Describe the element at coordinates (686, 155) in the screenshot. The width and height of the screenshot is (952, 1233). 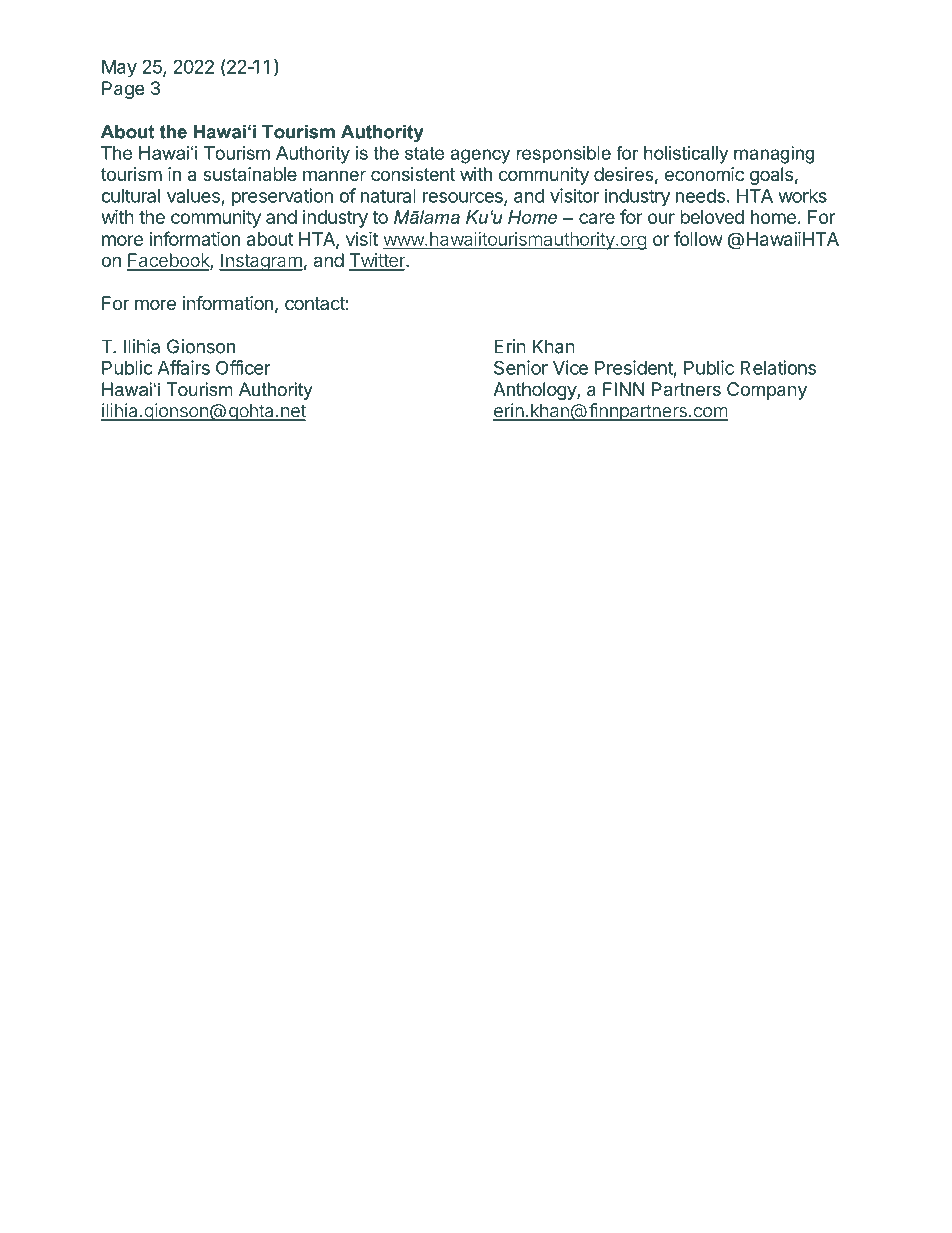
I see `holistically` at that location.
